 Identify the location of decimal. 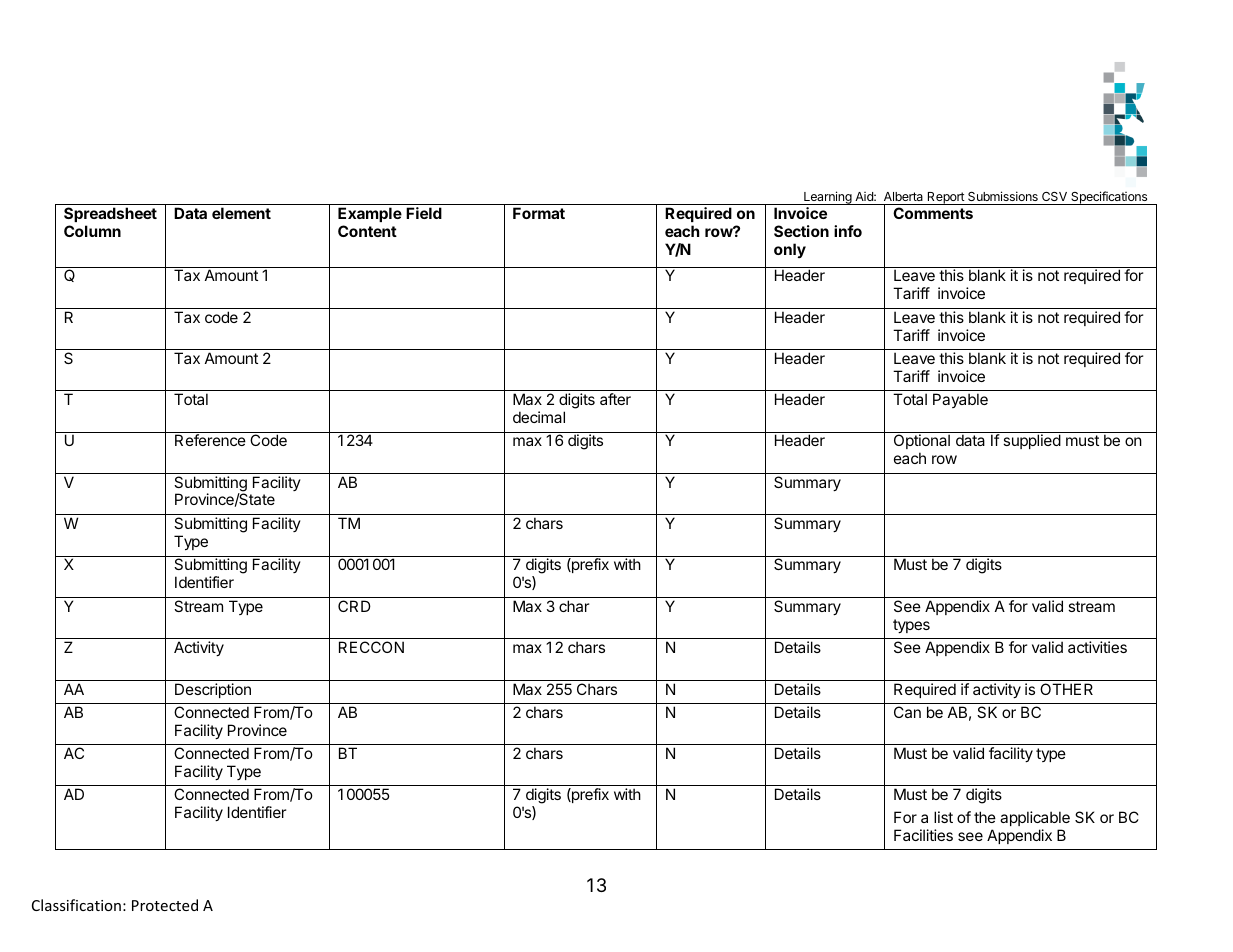
(539, 417).
